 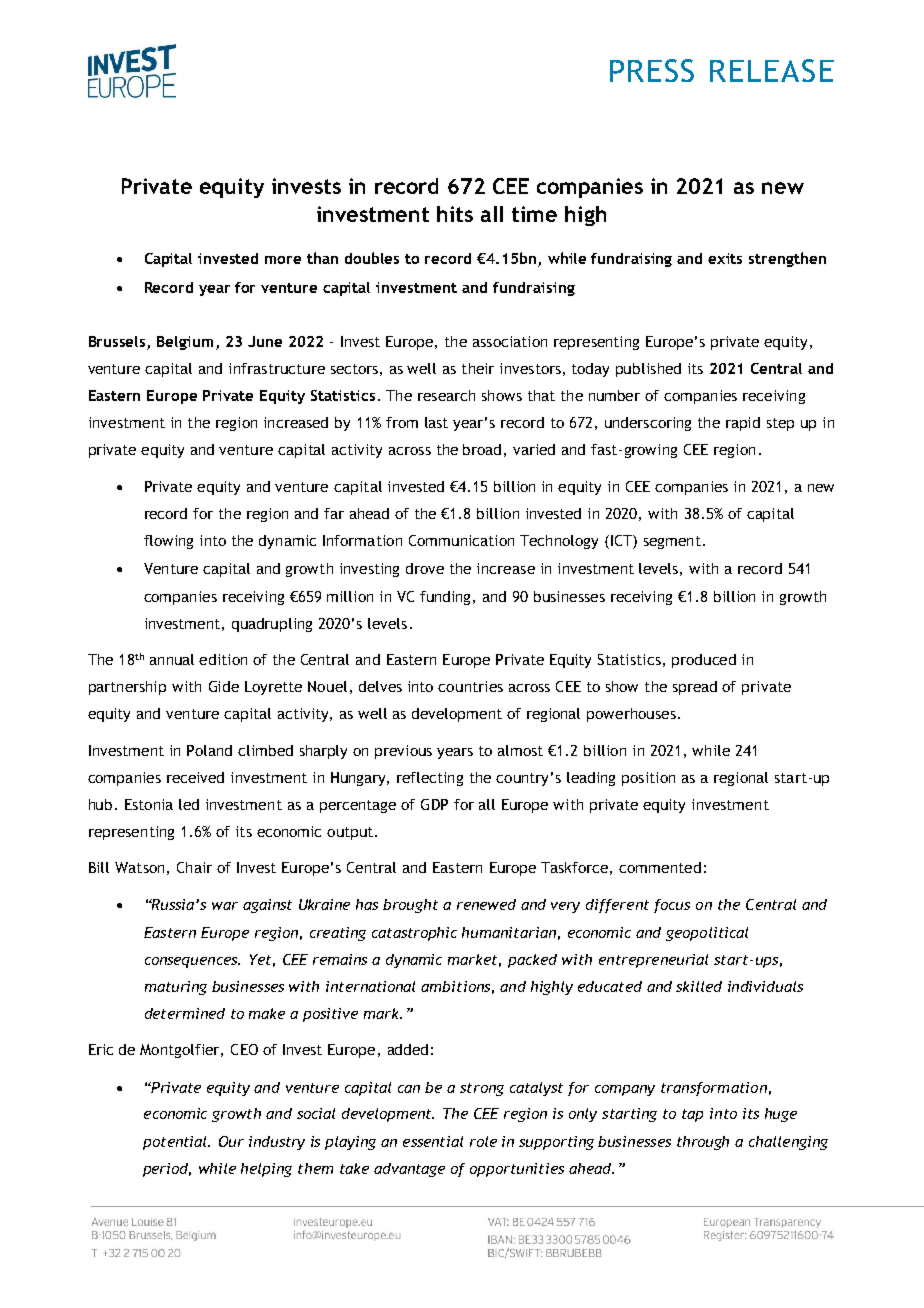 I want to click on rapid, so click(x=743, y=424).
